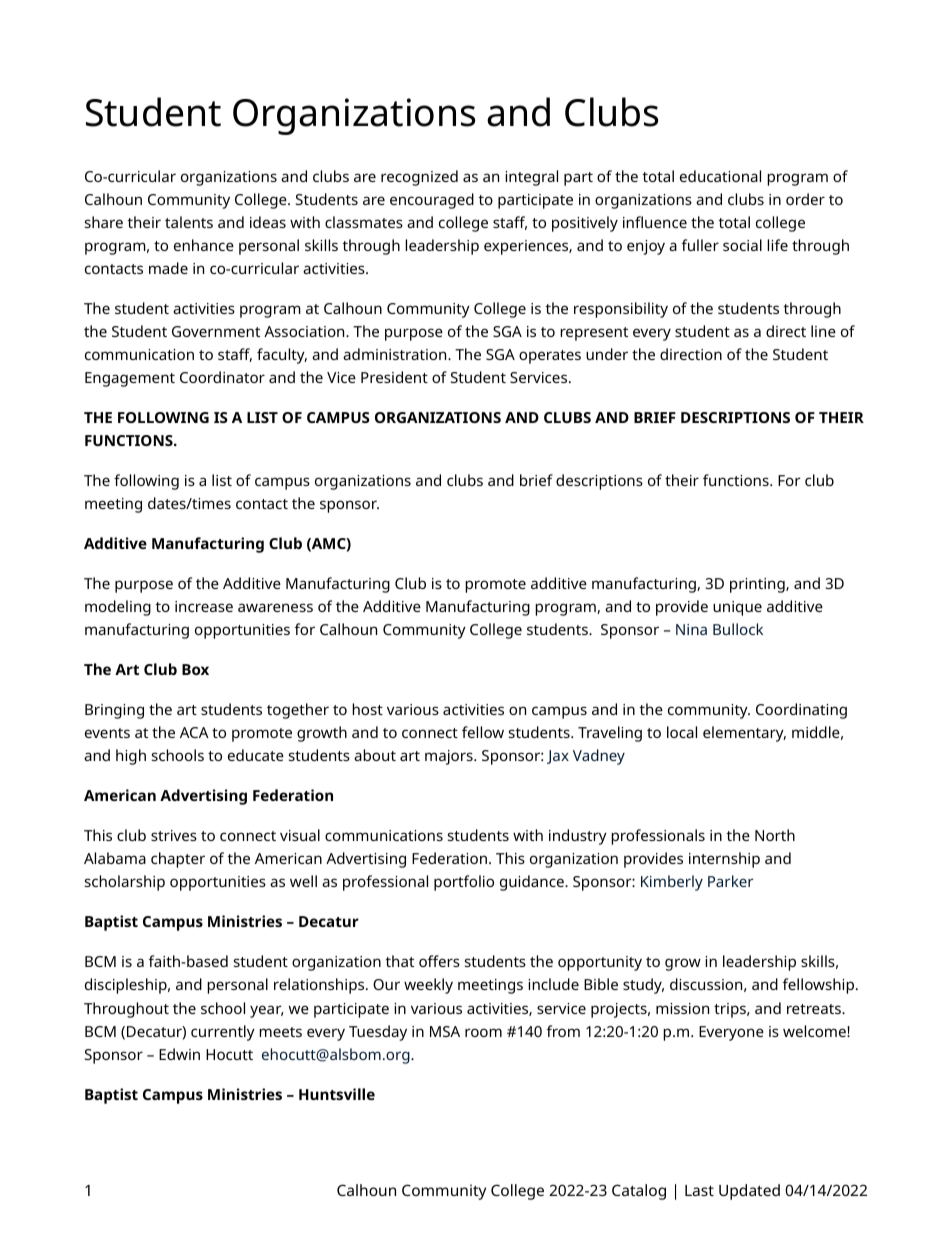 The width and height of the screenshot is (952, 1233). What do you see at coordinates (189, 222) in the screenshot?
I see `talents` at bounding box center [189, 222].
